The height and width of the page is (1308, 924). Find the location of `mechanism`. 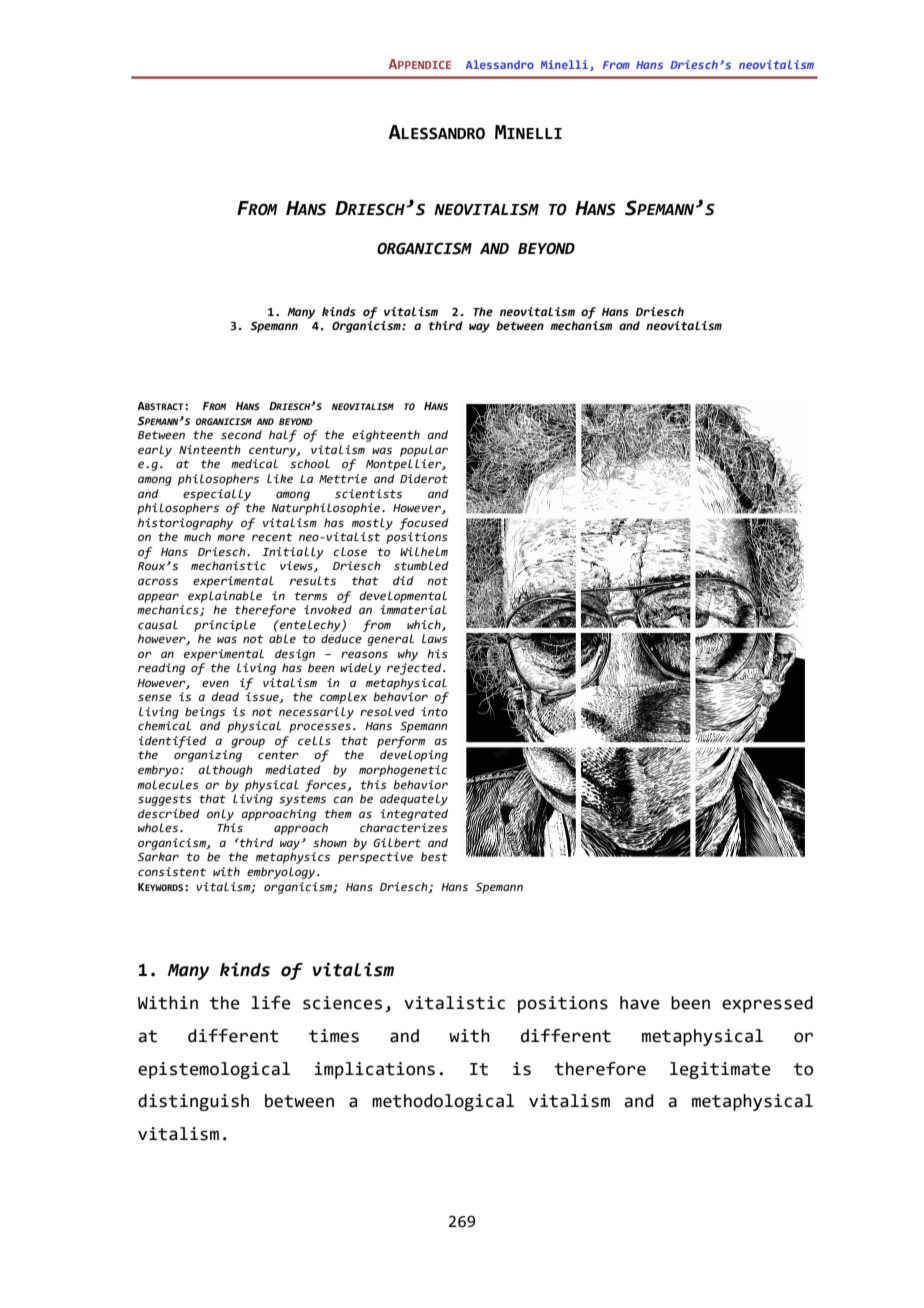

mechanism is located at coordinates (581, 326).
